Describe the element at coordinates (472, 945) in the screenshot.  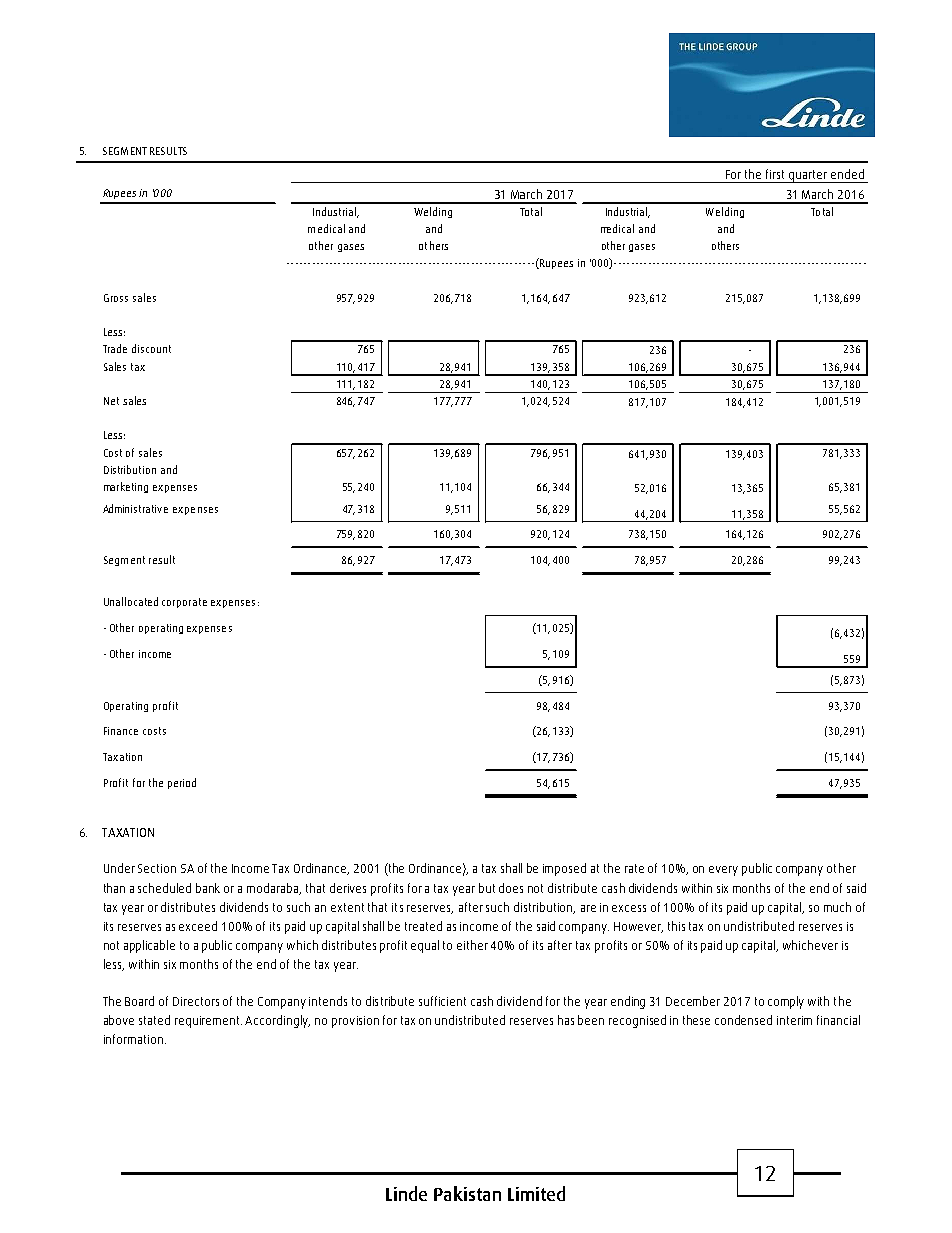
I see `either` at that location.
